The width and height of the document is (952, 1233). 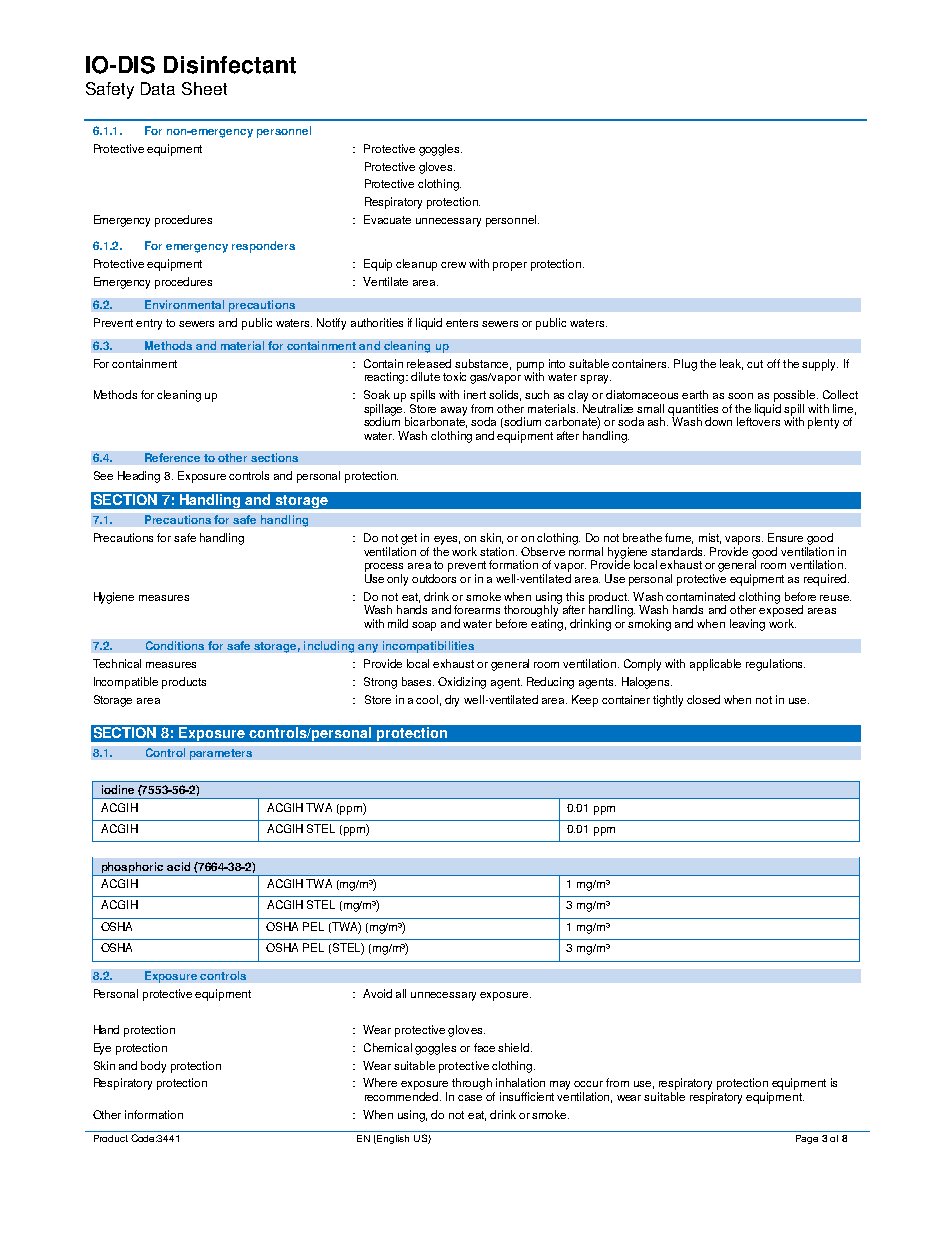 I want to click on Sheet, so click(x=204, y=88).
